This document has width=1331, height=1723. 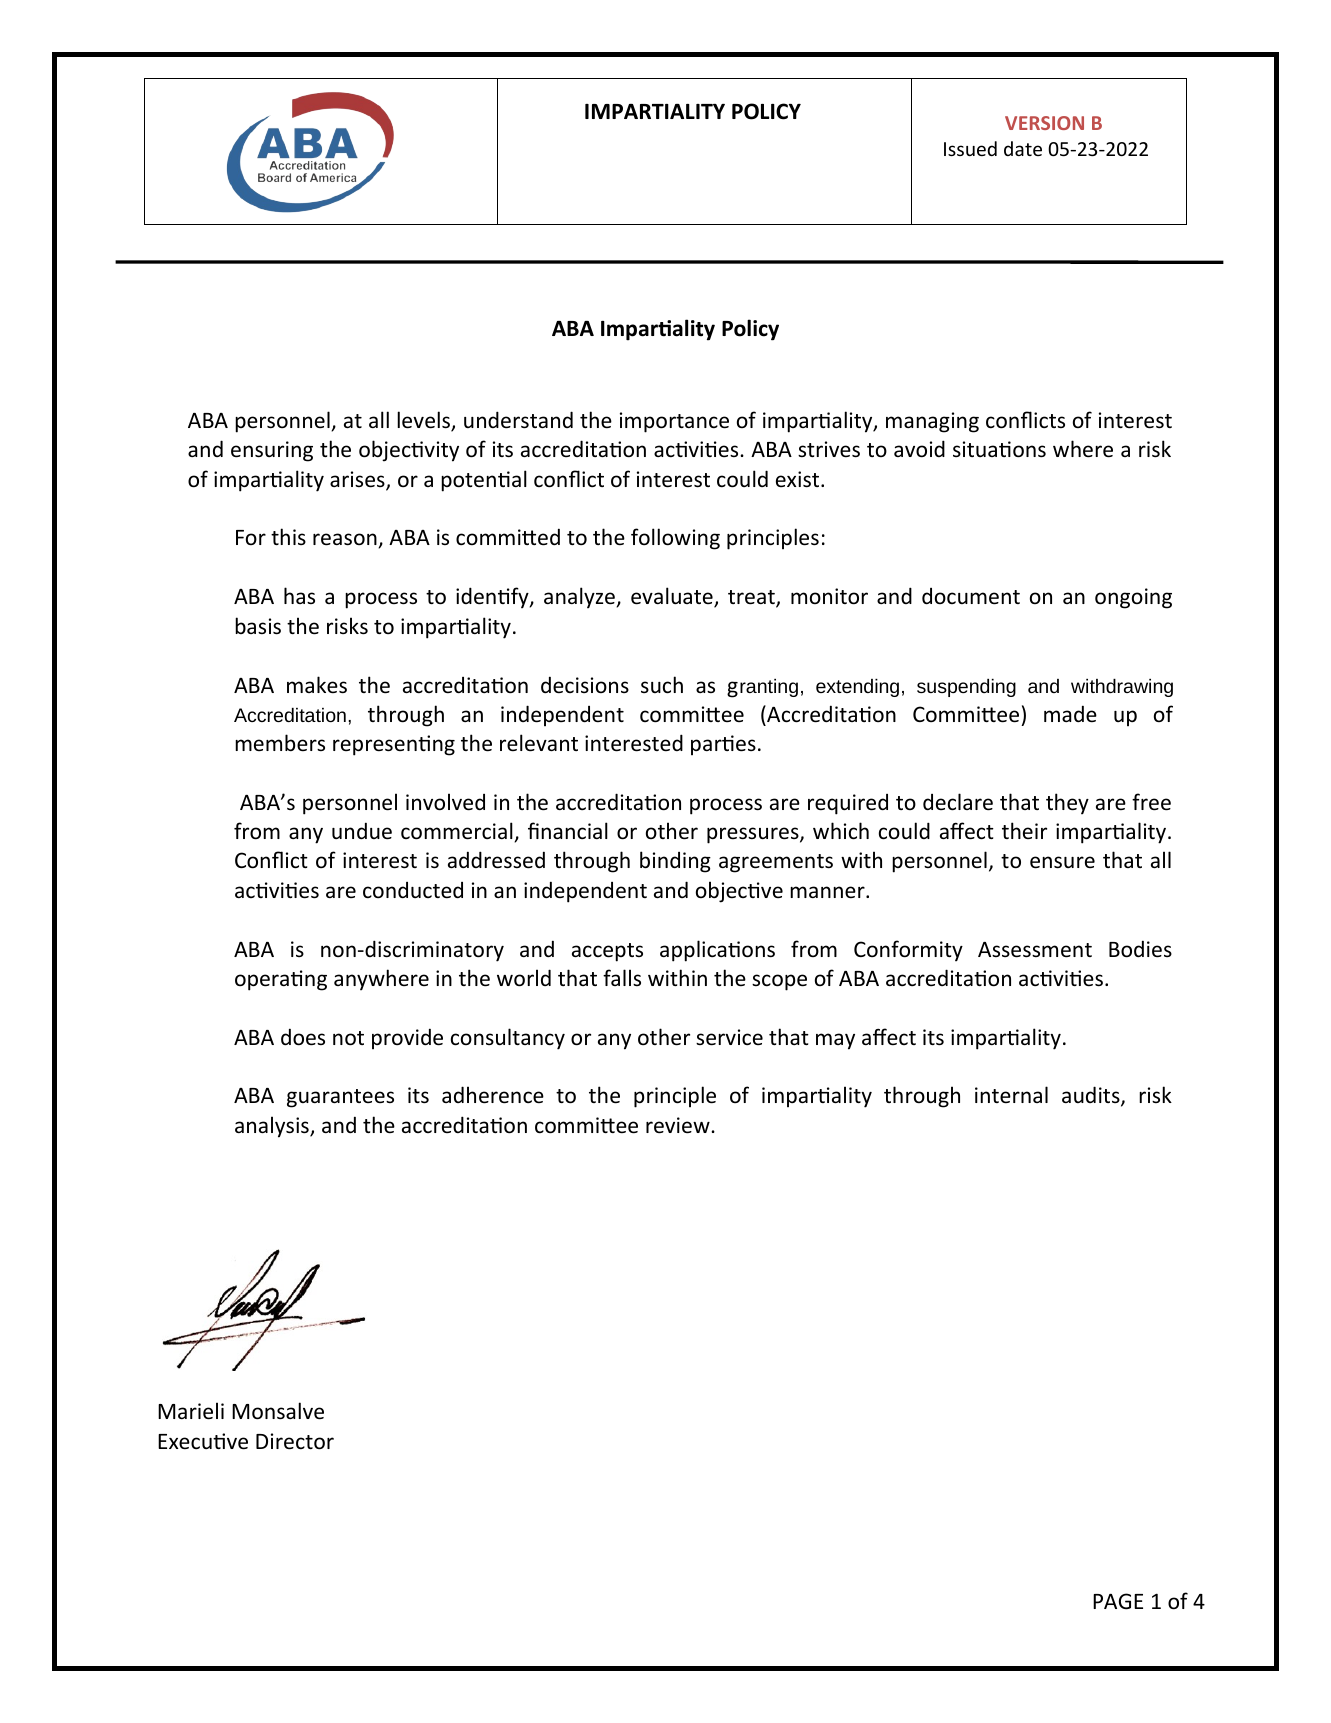 I want to click on ensure, so click(x=1062, y=862).
